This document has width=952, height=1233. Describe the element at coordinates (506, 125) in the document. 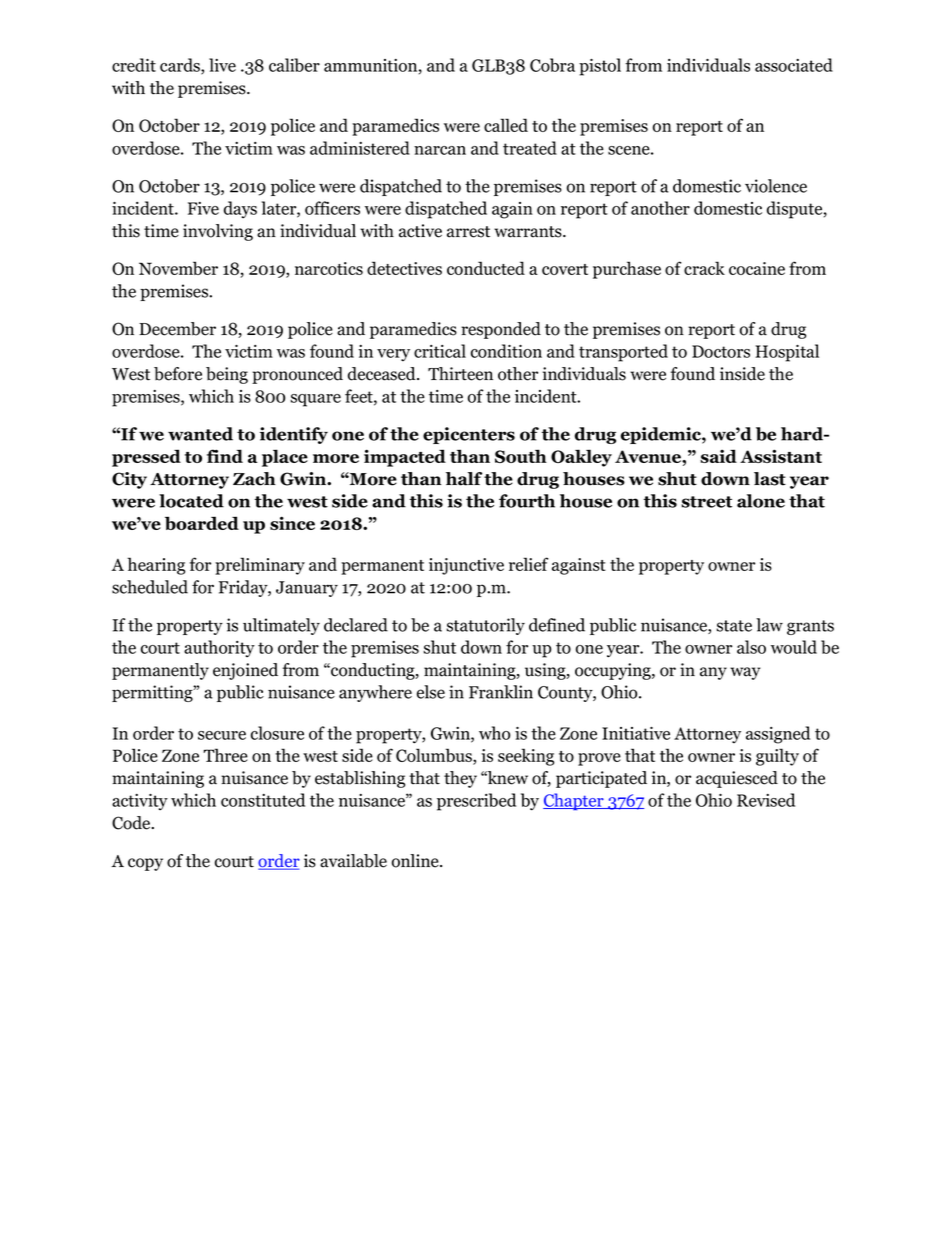

I see `called` at that location.
